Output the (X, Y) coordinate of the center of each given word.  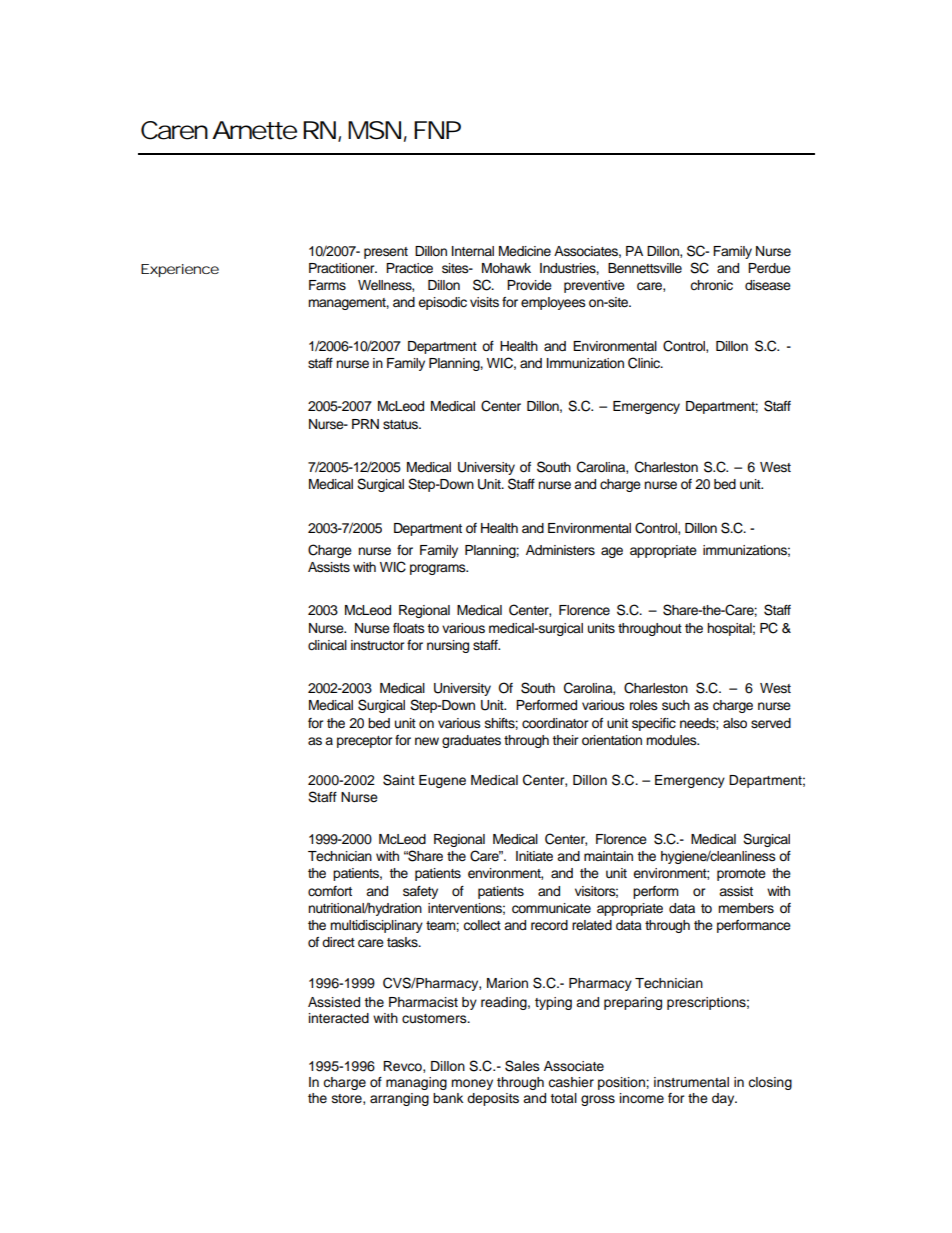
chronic (711, 285)
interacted (339, 1018)
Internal (473, 251)
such (676, 705)
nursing (448, 646)
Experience (180, 270)
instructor (378, 645)
